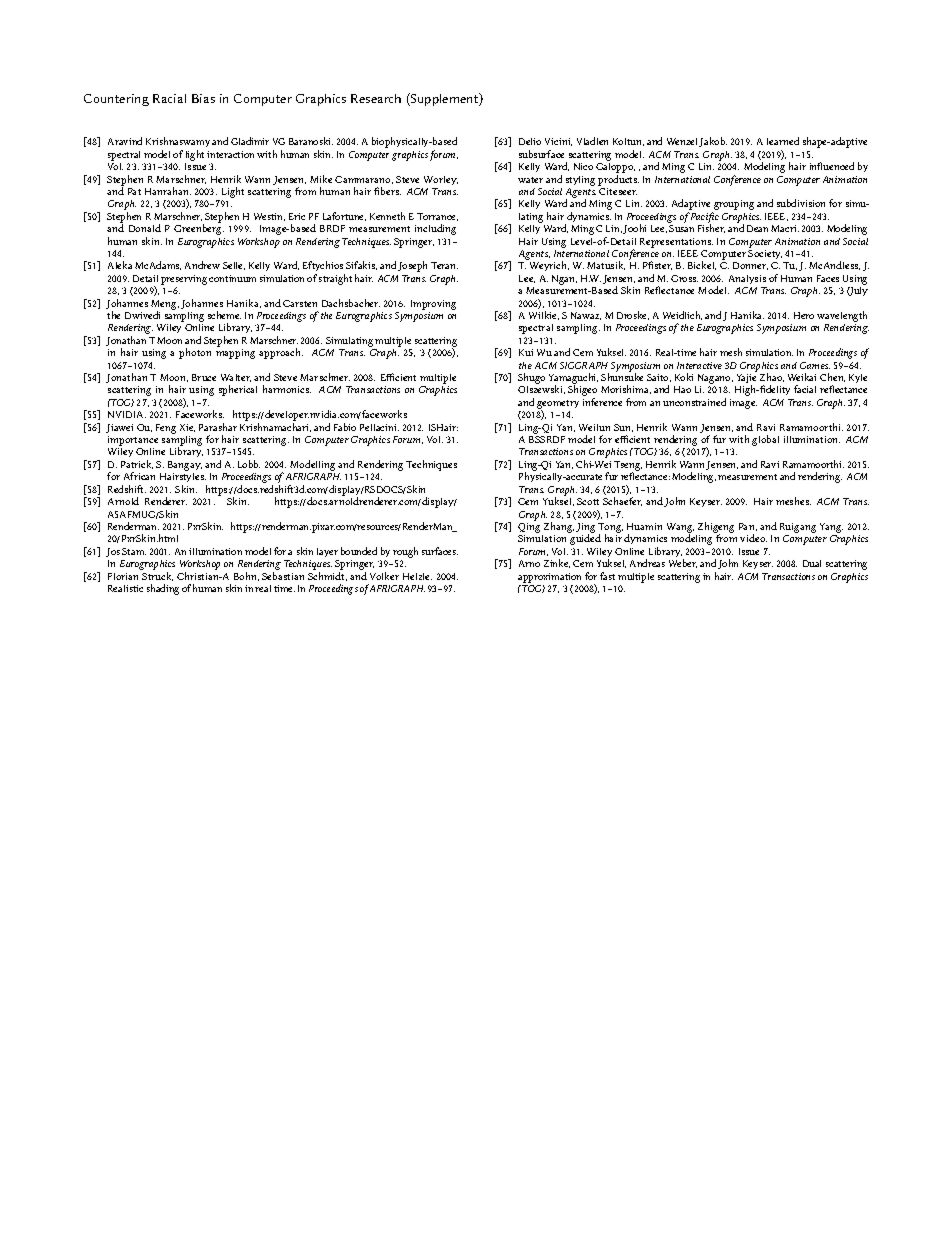  Describe the element at coordinates (199, 229) in the screenshot. I see `Greenberg` at that location.
